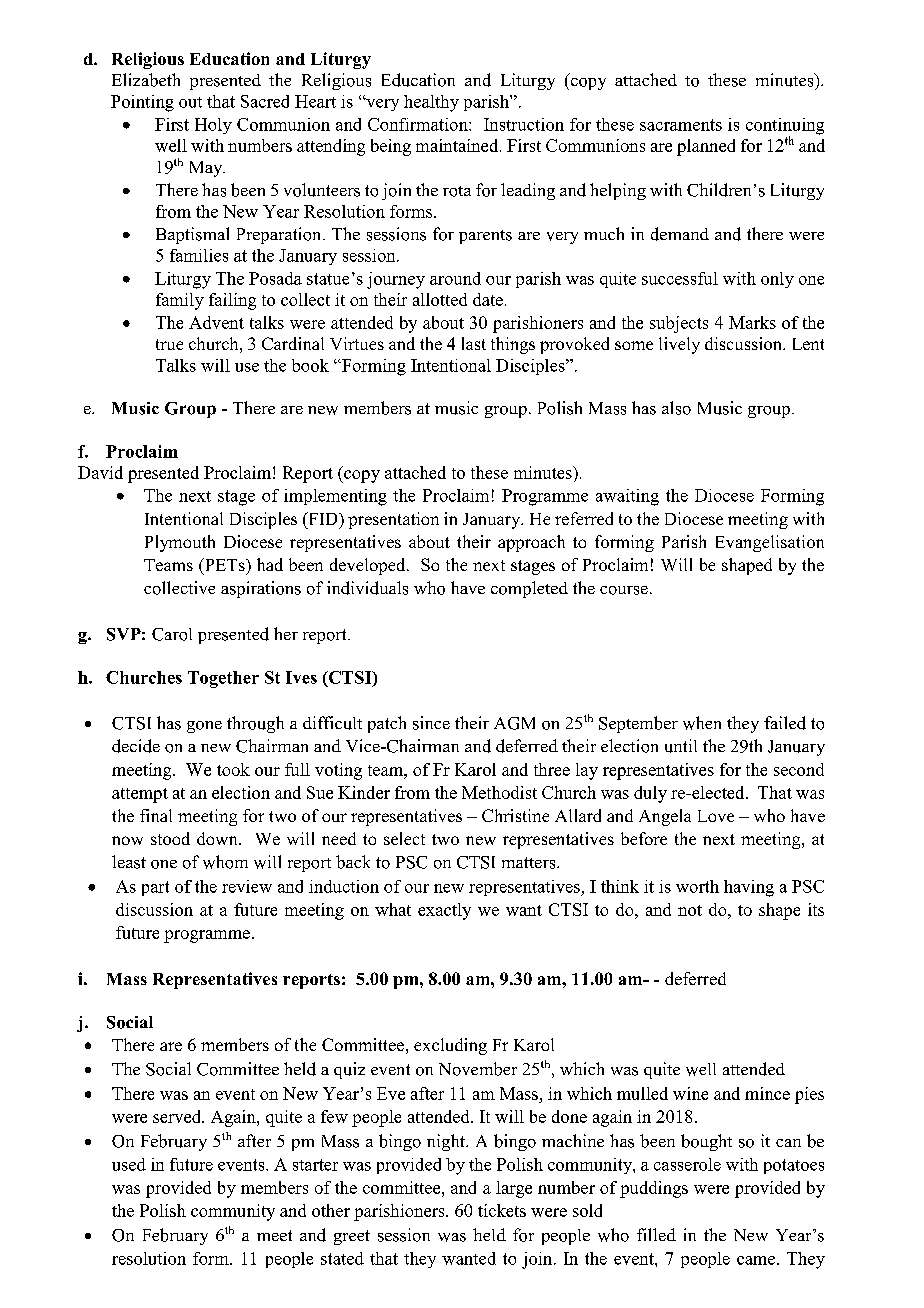  I want to click on healthy, so click(431, 103).
